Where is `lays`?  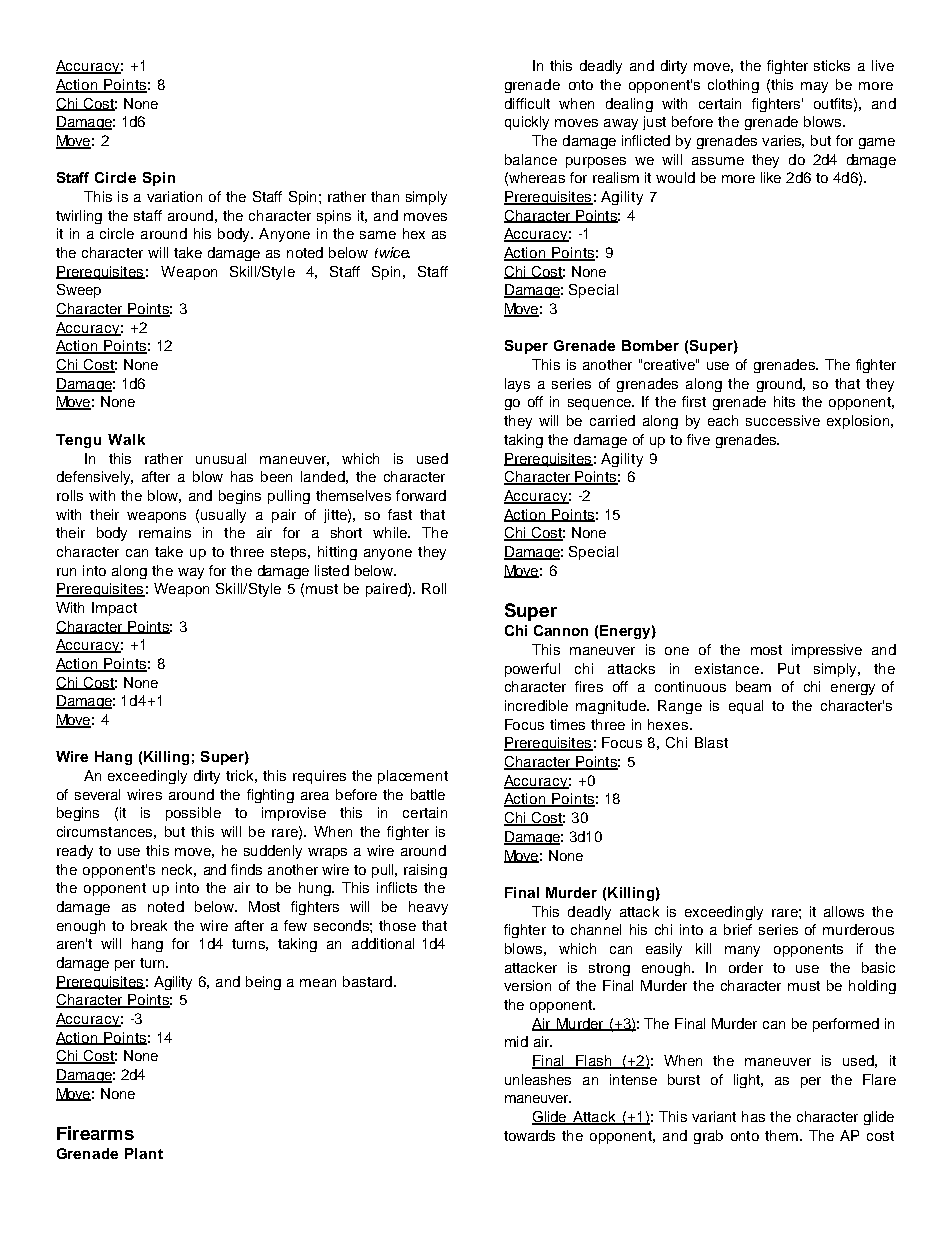 lays is located at coordinates (517, 385).
